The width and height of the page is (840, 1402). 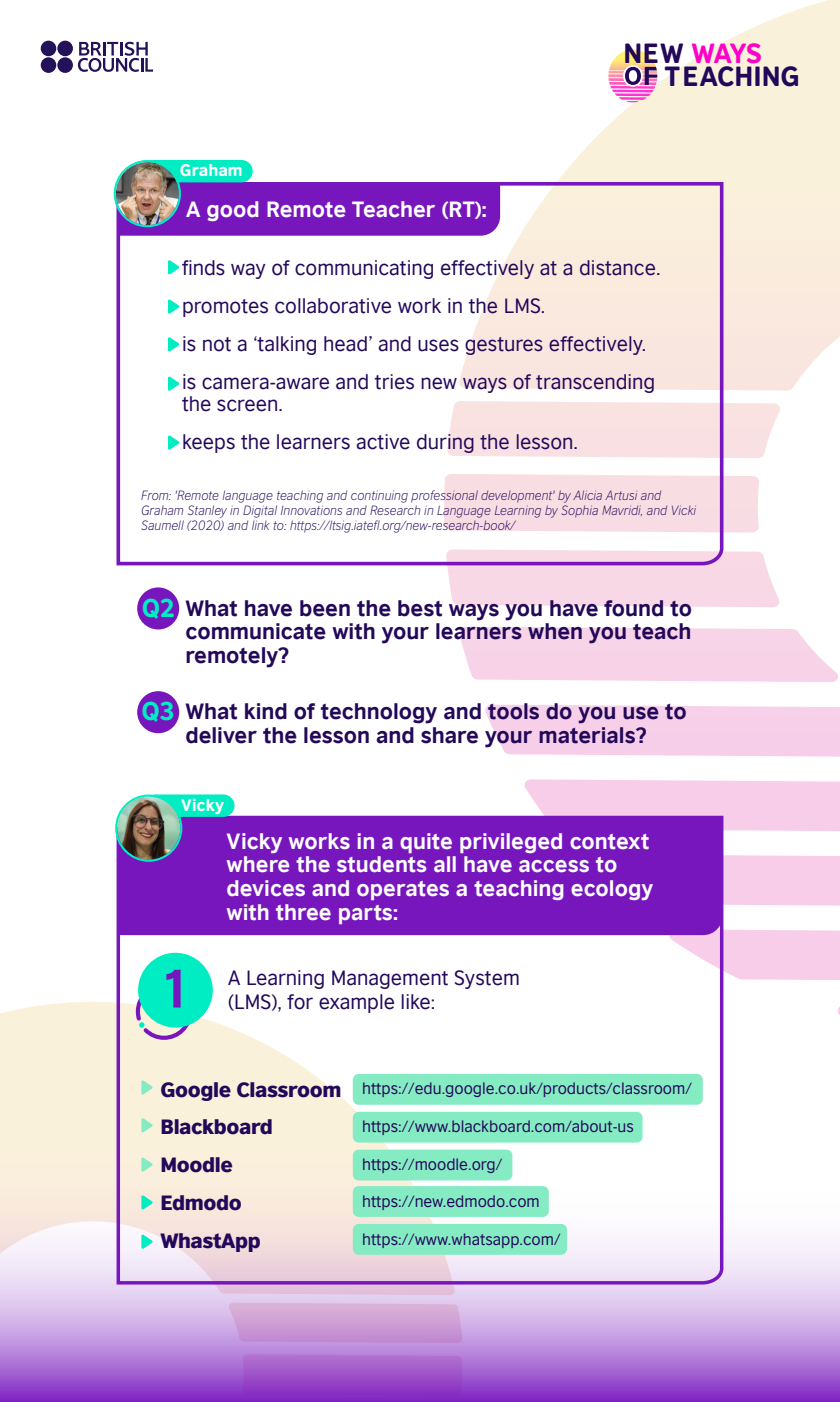 What do you see at coordinates (420, 608) in the page?
I see `best` at bounding box center [420, 608].
